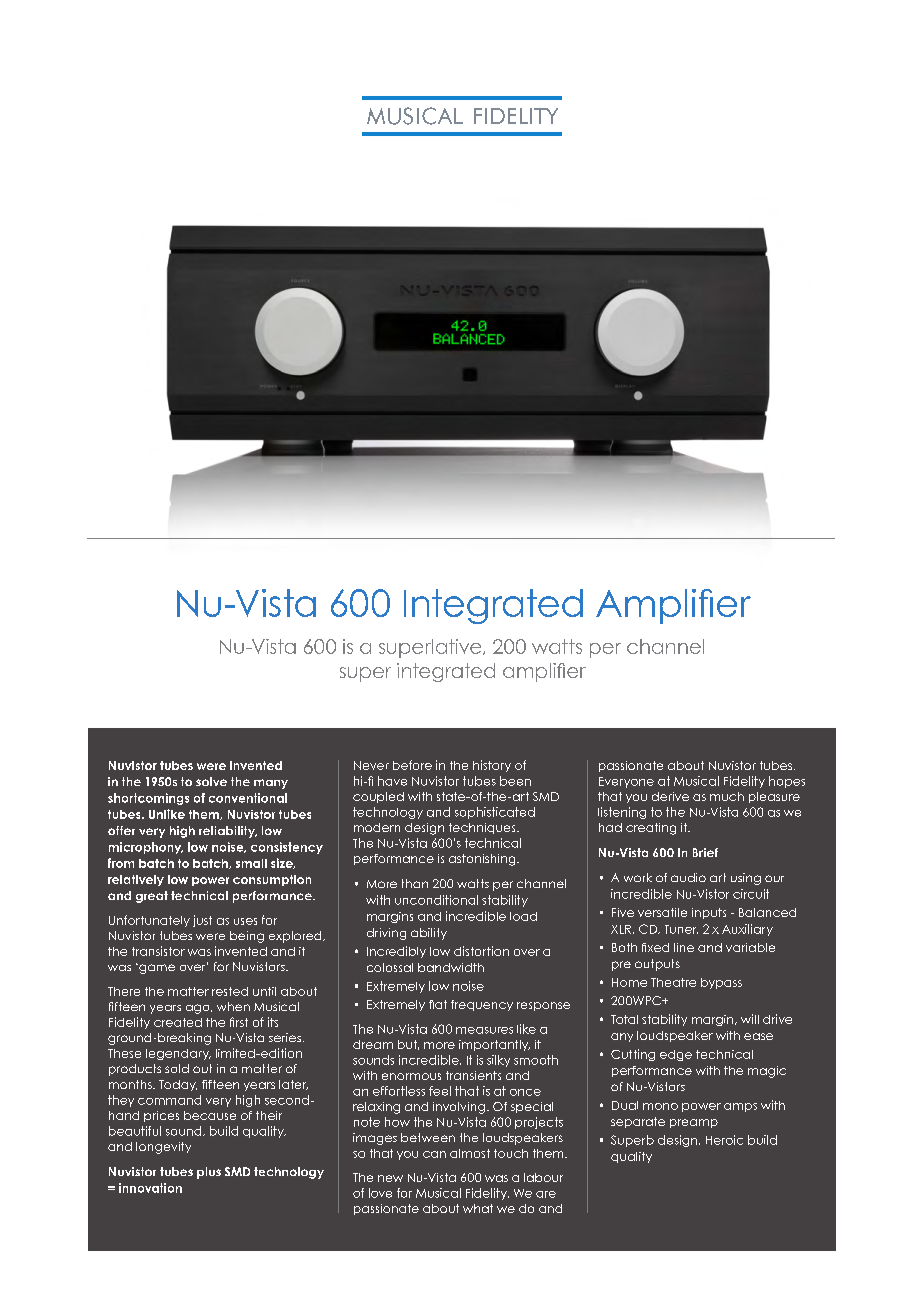 The width and height of the screenshot is (924, 1308). What do you see at coordinates (727, 796) in the screenshot?
I see `much` at bounding box center [727, 796].
